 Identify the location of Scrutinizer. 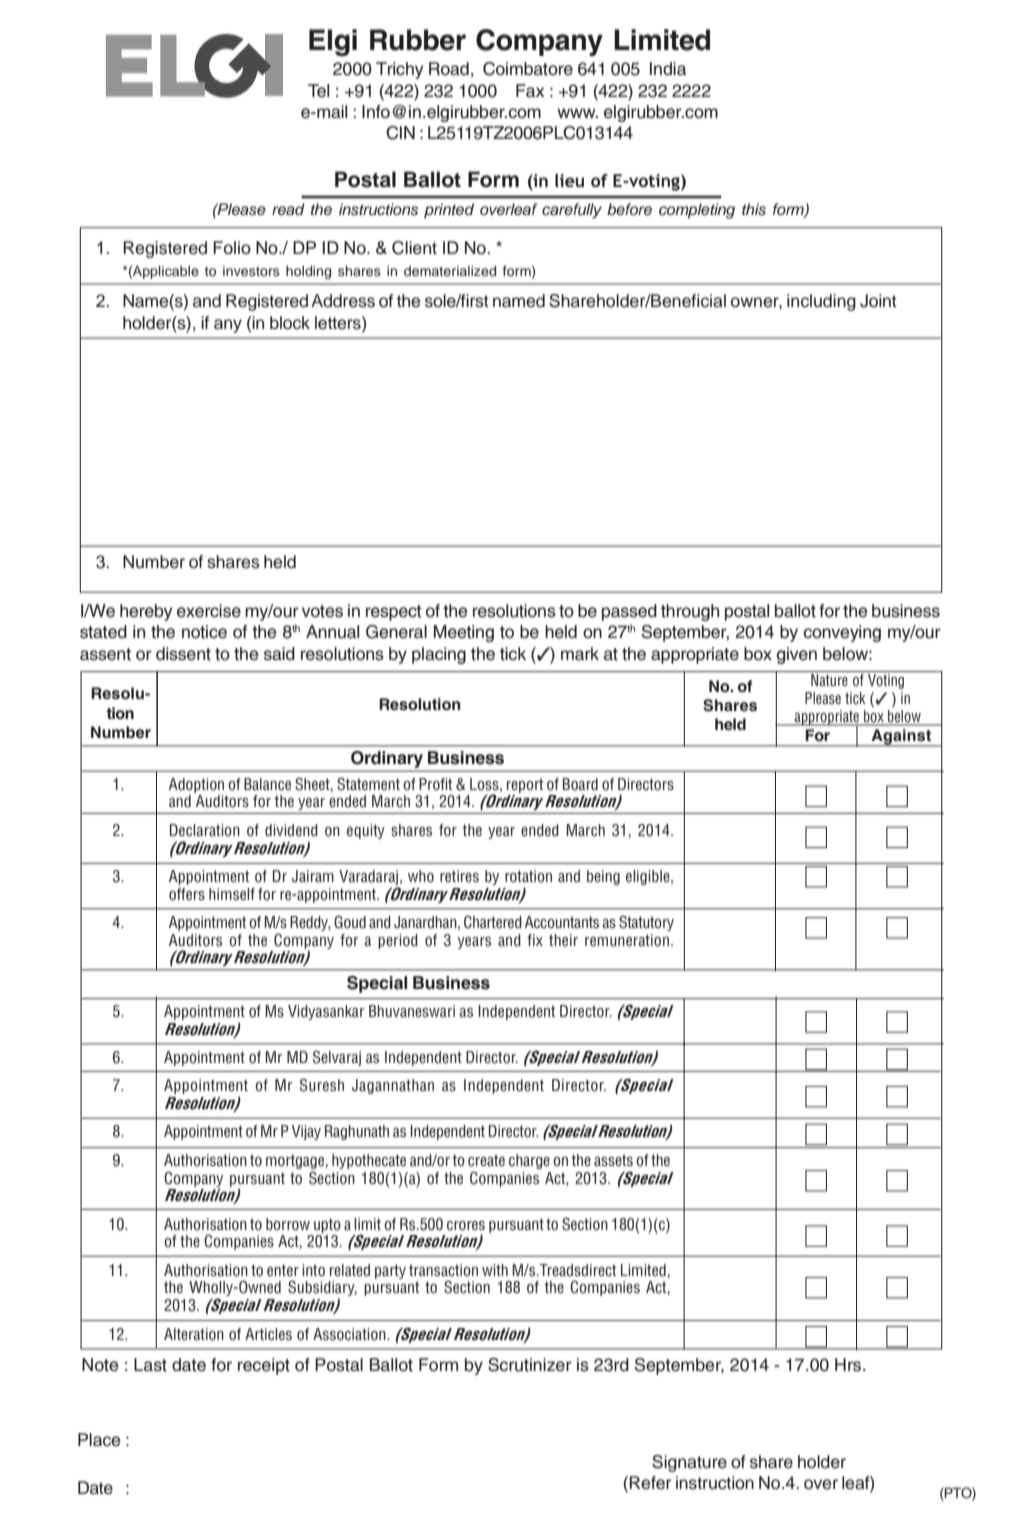
(530, 1365).
